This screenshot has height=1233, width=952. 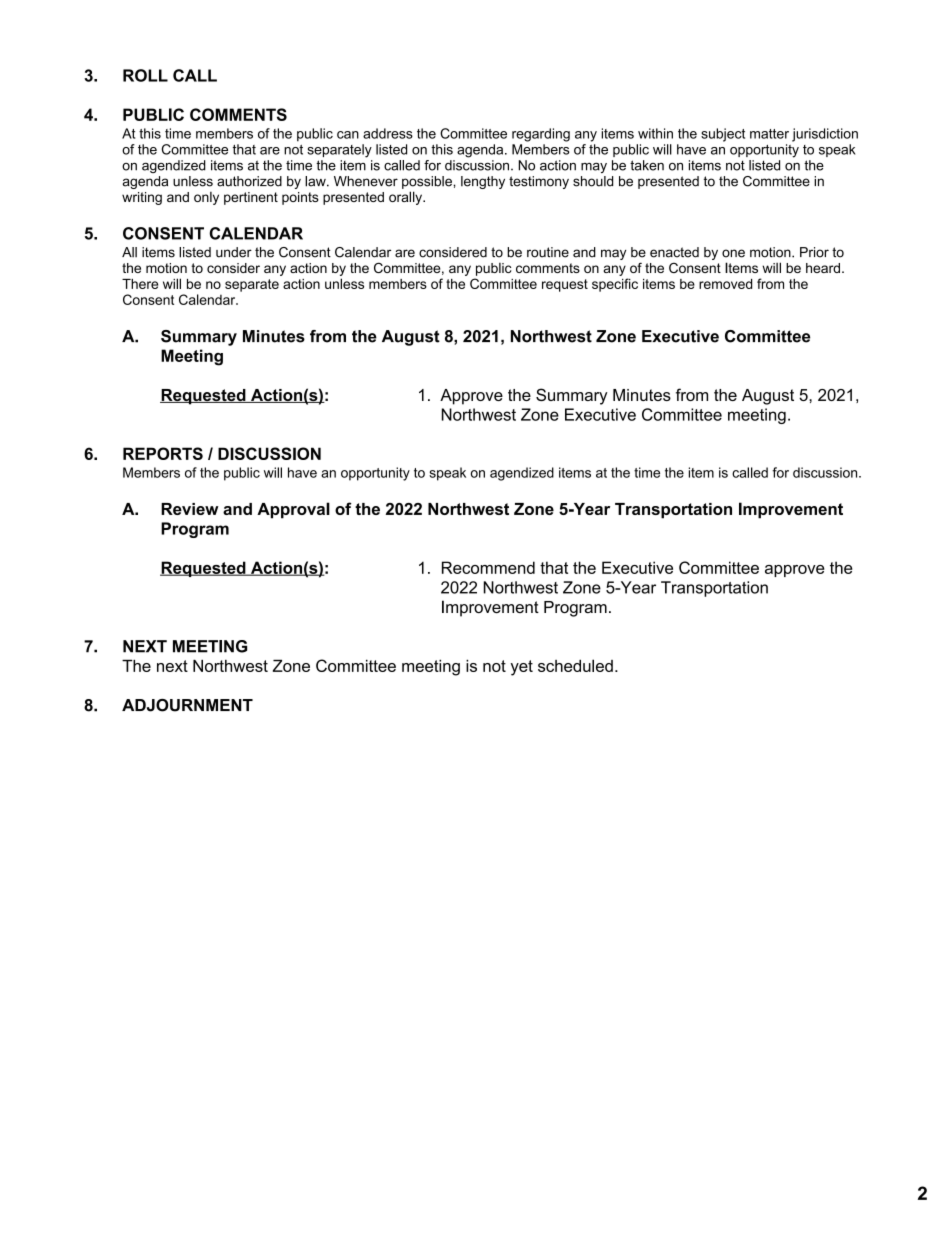 I want to click on matter, so click(x=769, y=134).
